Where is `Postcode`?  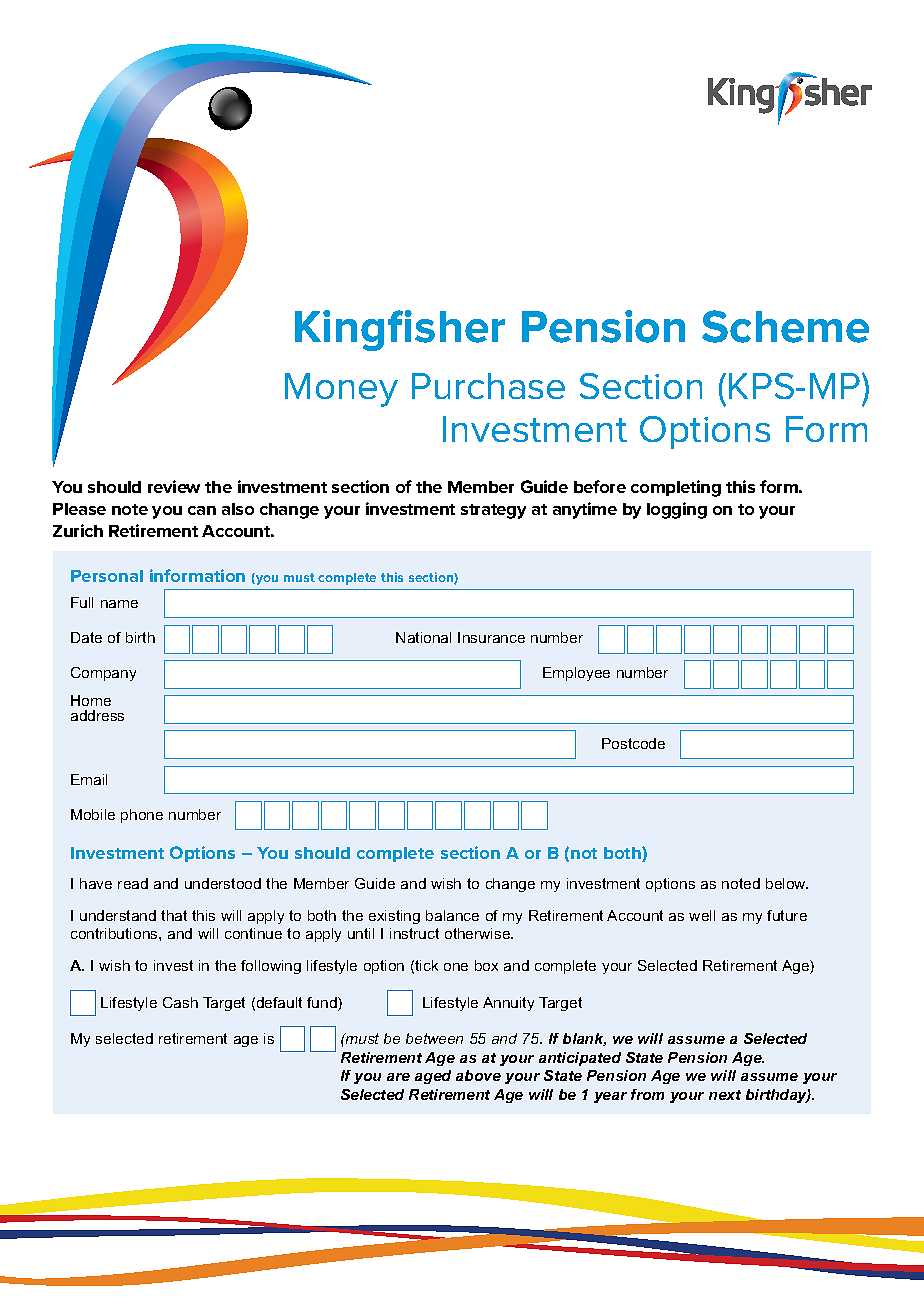
Postcode is located at coordinates (633, 743).
